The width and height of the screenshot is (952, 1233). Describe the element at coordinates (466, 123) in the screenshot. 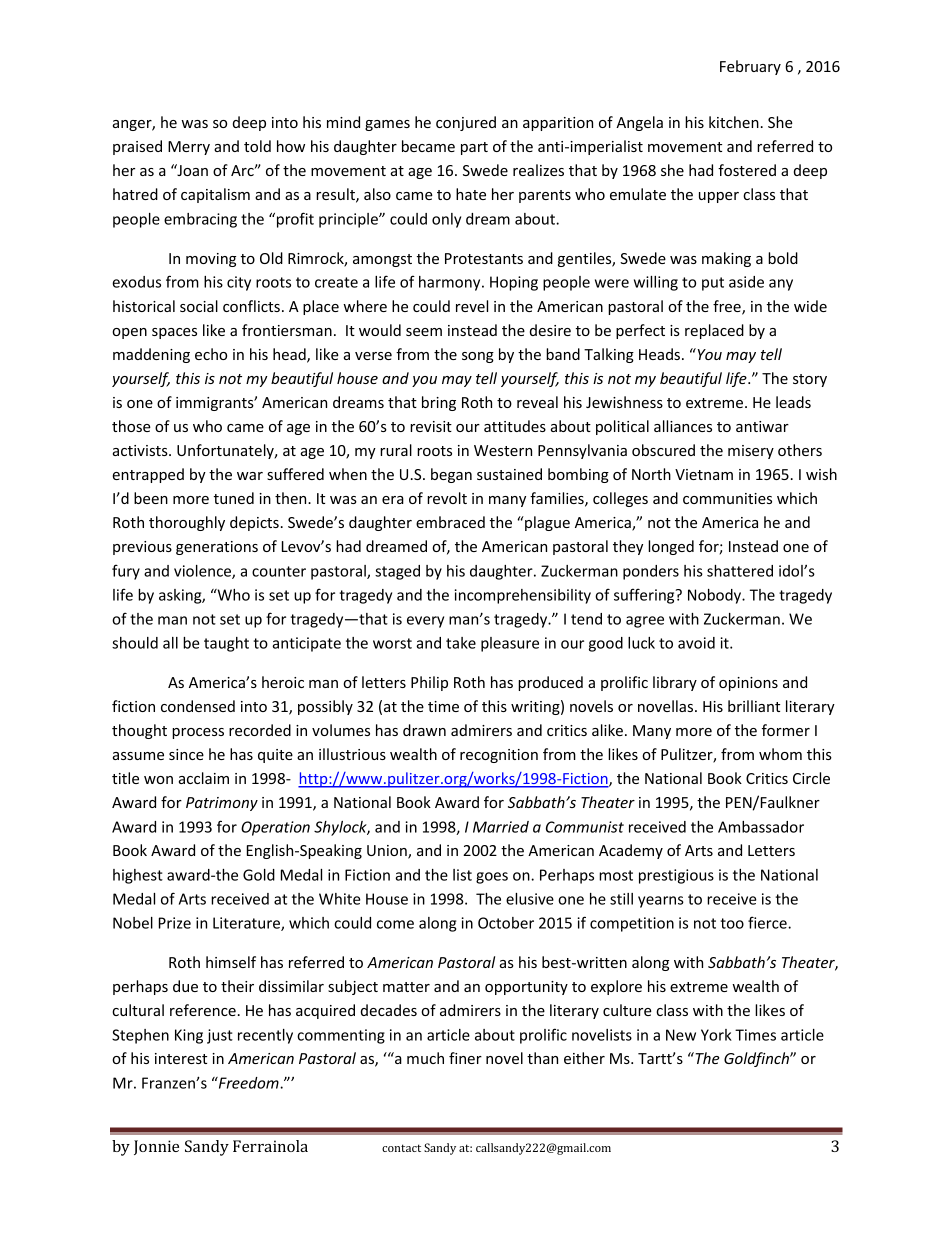

I see `conjured` at that location.
